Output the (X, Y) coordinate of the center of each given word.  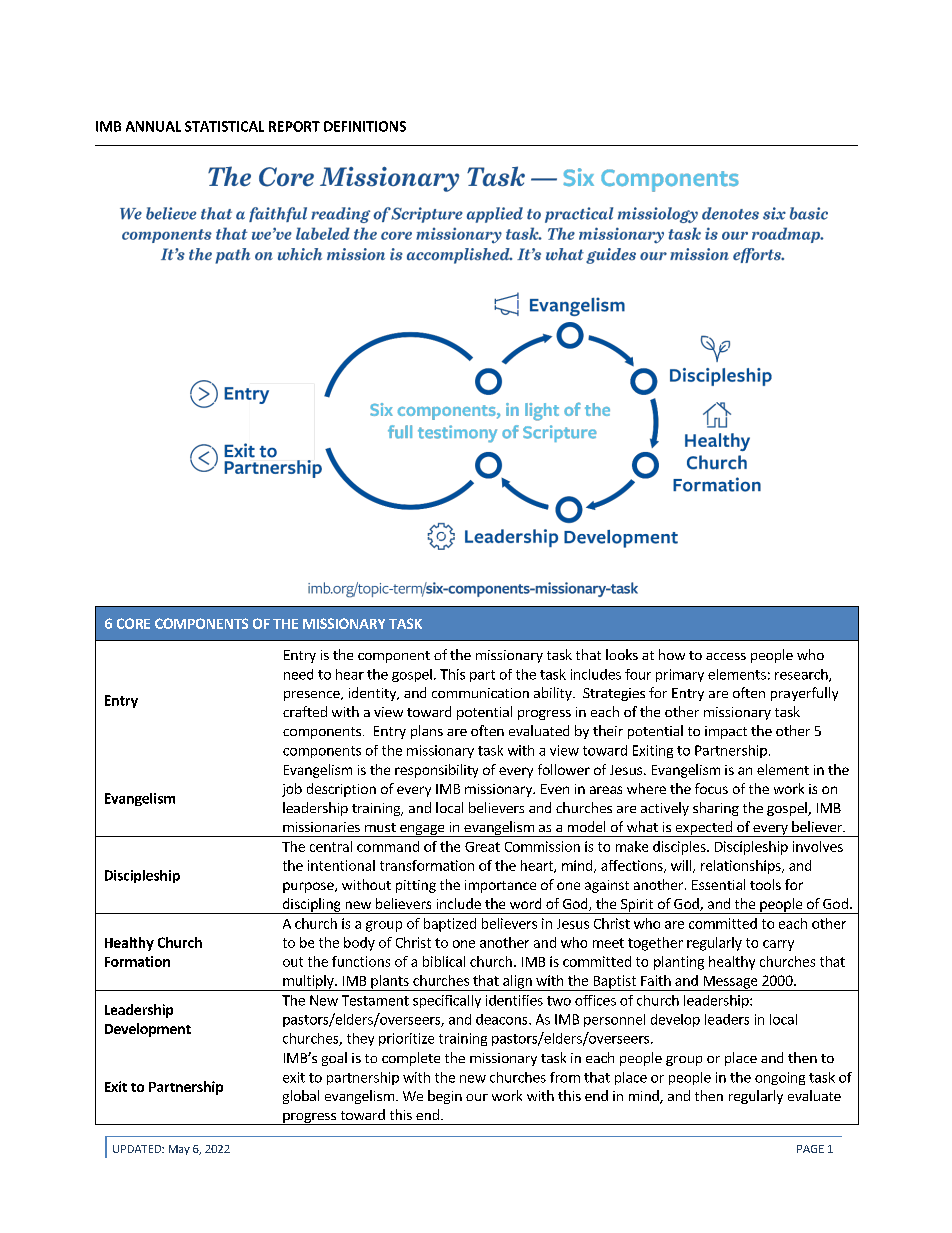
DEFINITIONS (365, 126)
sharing (716, 809)
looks (622, 654)
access (726, 656)
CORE (133, 623)
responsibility (436, 771)
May (179, 1150)
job (292, 790)
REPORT (294, 126)
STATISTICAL (224, 126)
